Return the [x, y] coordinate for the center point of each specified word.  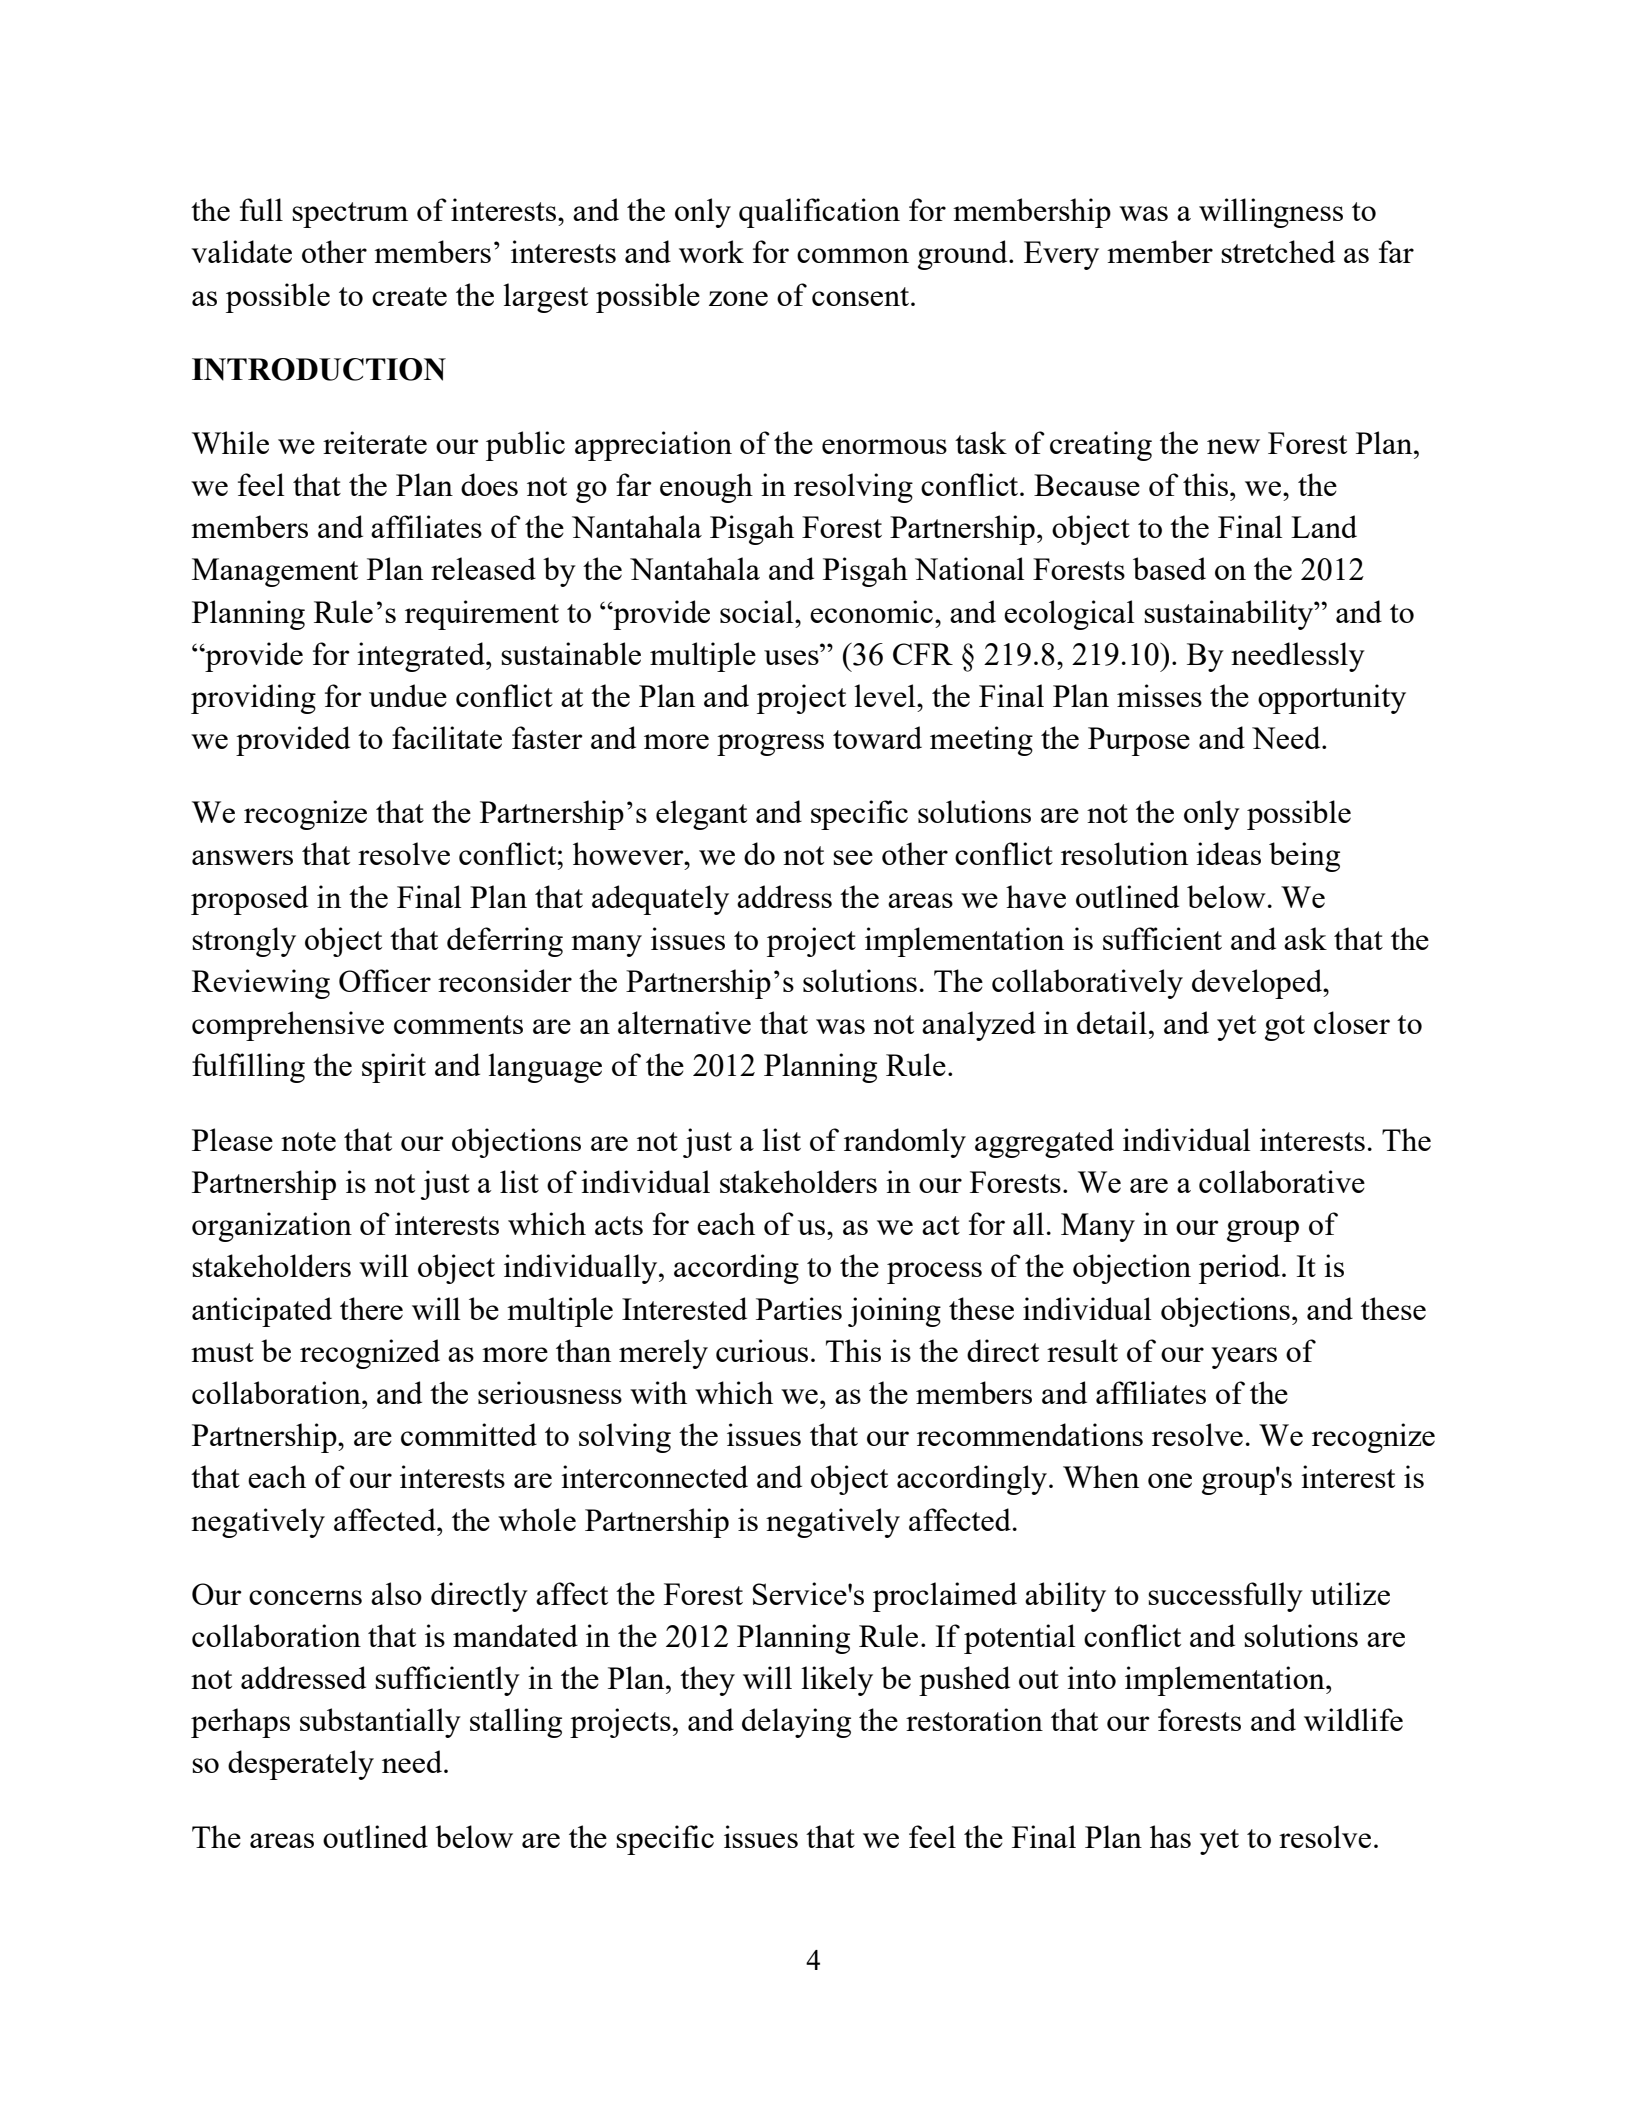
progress [770, 745]
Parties [799, 1308]
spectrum [350, 215]
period [1241, 1269]
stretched [1278, 251]
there [371, 1308]
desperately [301, 1765]
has [1170, 1836]
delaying [796, 1723]
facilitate [447, 737]
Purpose [1139, 741]
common [853, 255]
